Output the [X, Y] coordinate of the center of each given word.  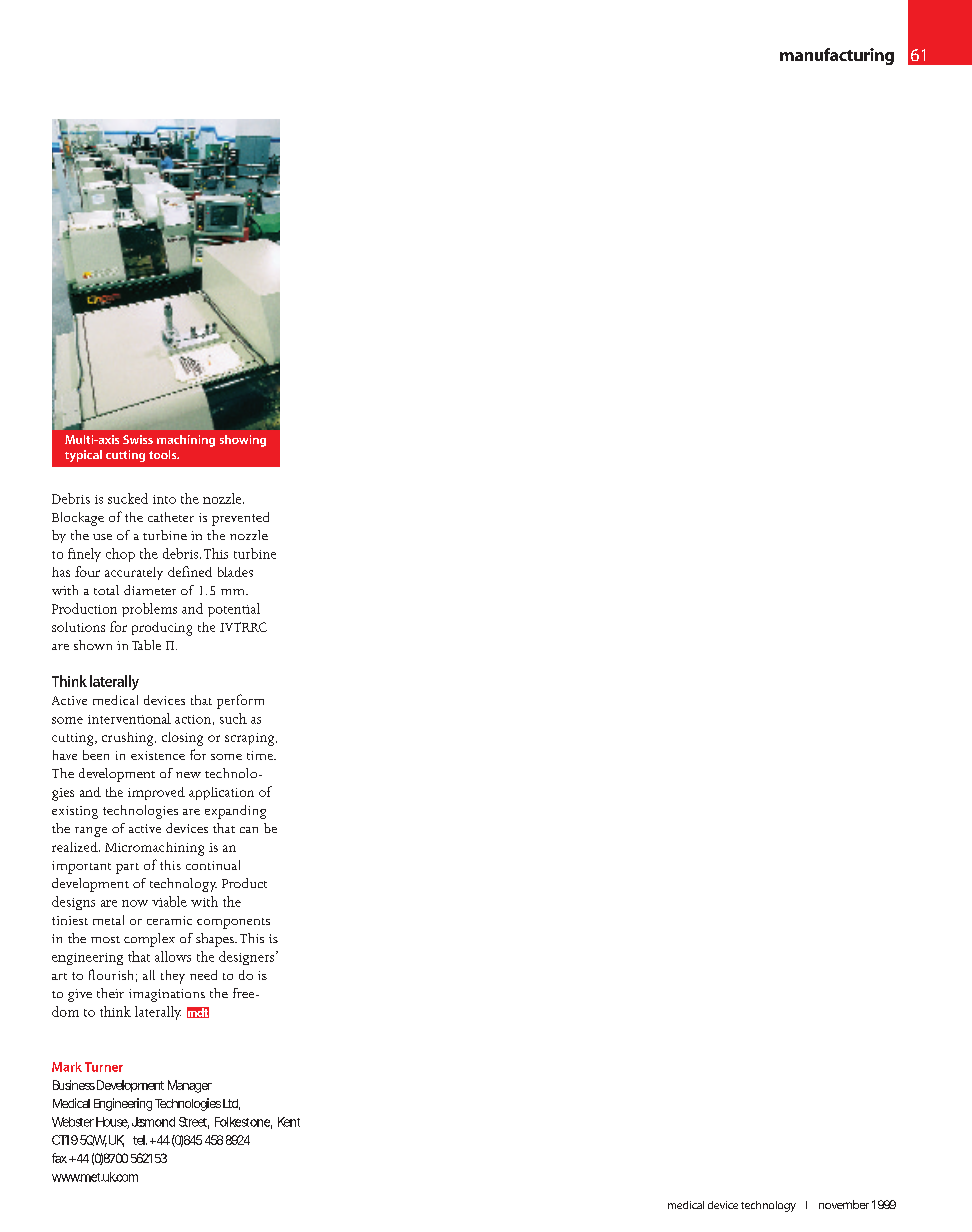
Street [194, 1123]
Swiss [138, 439]
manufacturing [837, 56]
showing [243, 441]
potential [234, 610]
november [844, 1204]
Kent [289, 1122]
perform [240, 701]
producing [162, 629]
